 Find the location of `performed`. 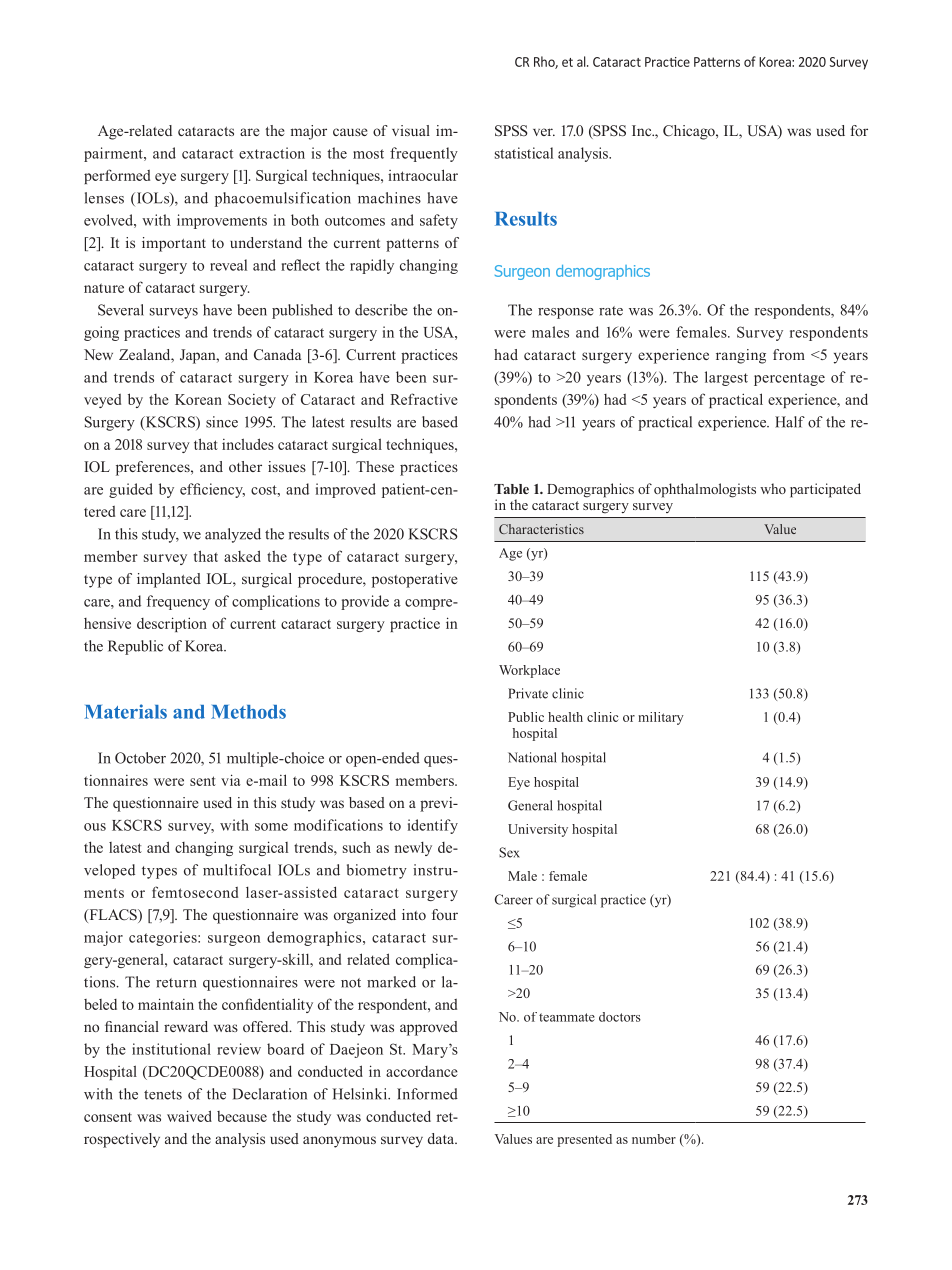

performed is located at coordinates (117, 176).
